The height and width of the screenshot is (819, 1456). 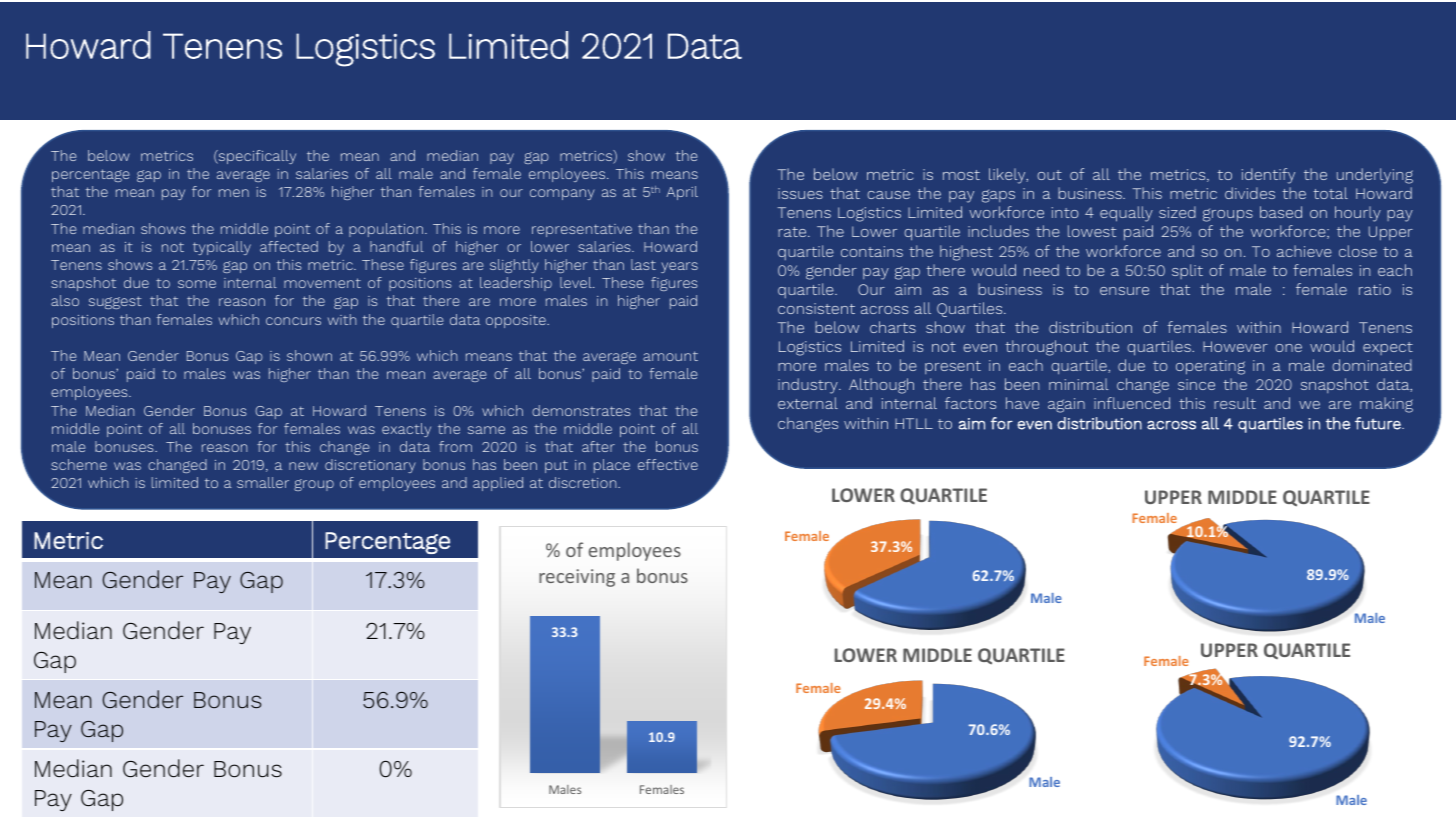 What do you see at coordinates (197, 284) in the screenshot?
I see `some` at bounding box center [197, 284].
